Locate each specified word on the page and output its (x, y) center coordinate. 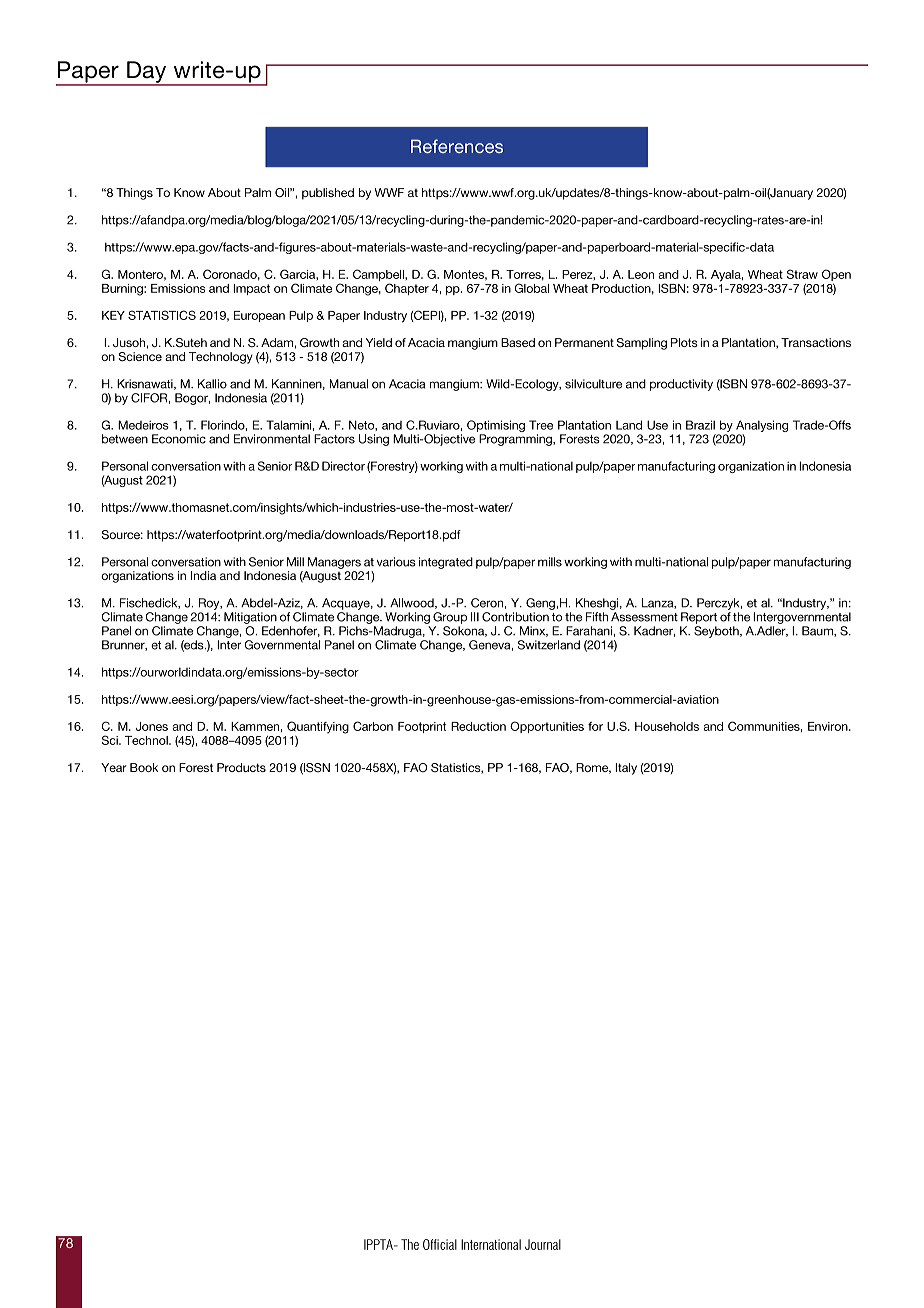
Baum (818, 631)
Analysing (762, 426)
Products (241, 767)
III (475, 617)
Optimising (496, 426)
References (457, 146)
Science (140, 357)
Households (667, 726)
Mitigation (250, 618)
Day (147, 73)
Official (440, 1244)
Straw (802, 274)
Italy (626, 769)
